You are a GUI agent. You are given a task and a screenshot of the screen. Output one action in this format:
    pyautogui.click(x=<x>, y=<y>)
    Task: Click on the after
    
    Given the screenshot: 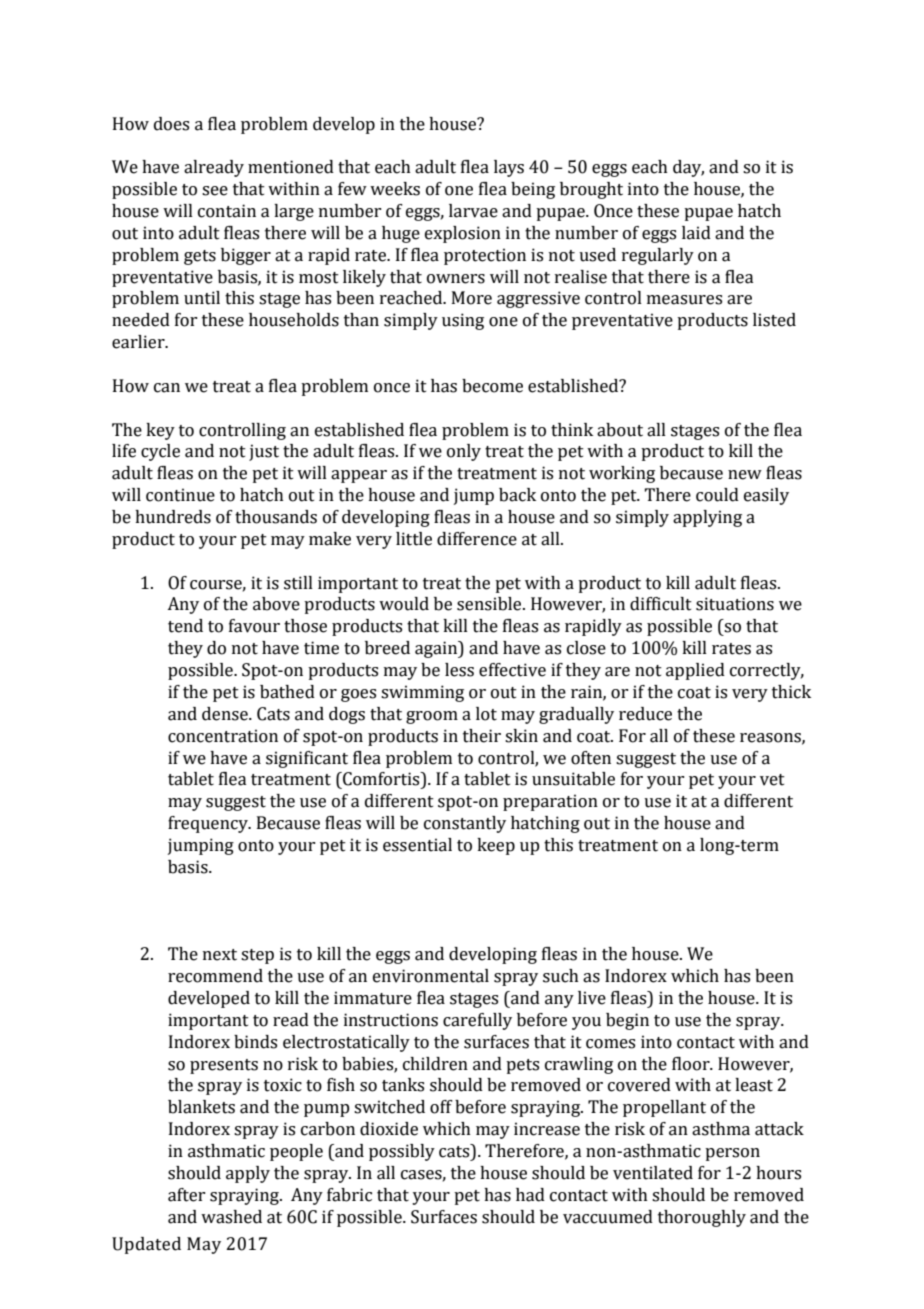 What is the action you would take?
    pyautogui.click(x=186, y=1195)
